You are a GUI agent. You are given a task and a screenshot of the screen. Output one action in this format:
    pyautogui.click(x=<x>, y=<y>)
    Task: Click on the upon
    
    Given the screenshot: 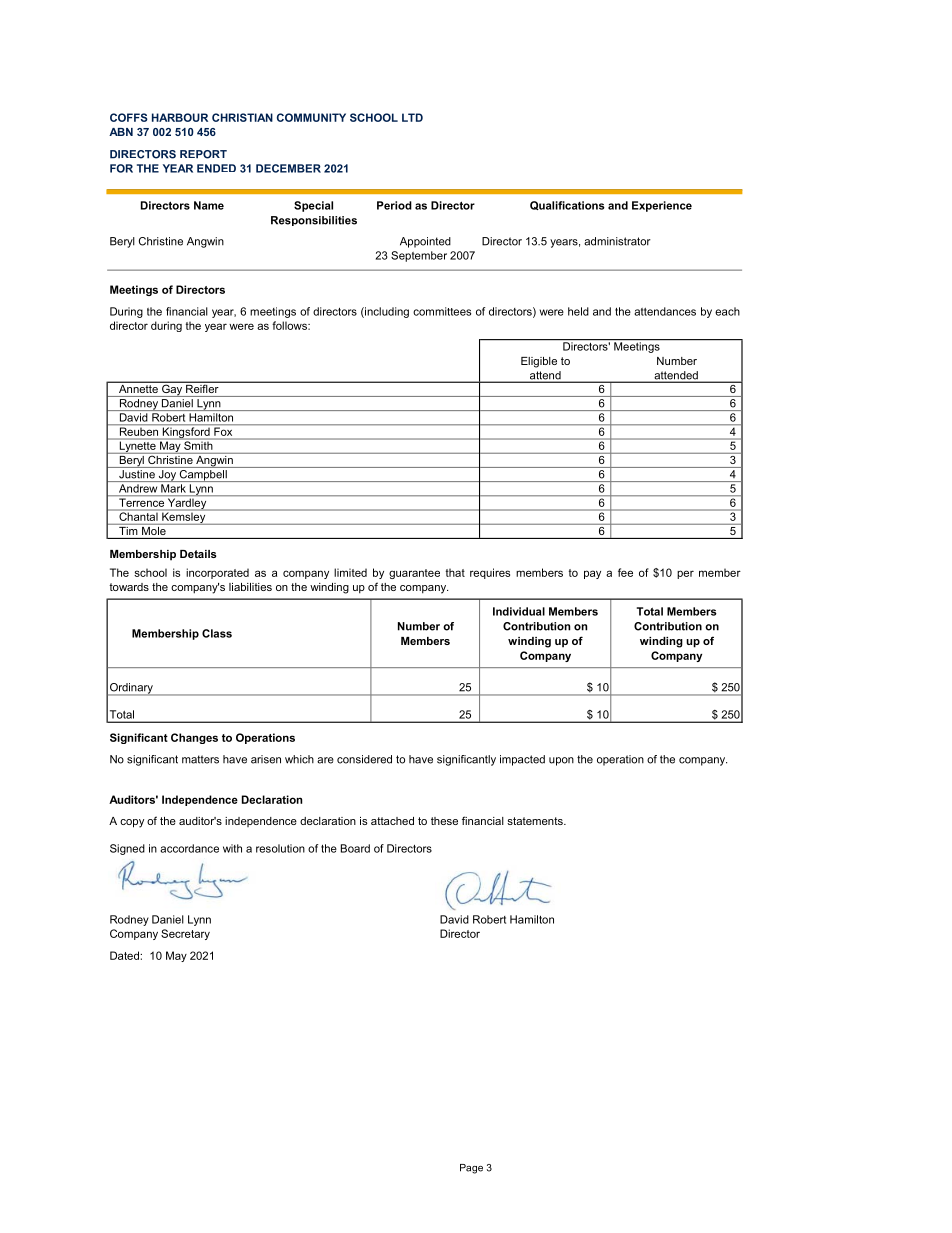 What is the action you would take?
    pyautogui.click(x=561, y=761)
